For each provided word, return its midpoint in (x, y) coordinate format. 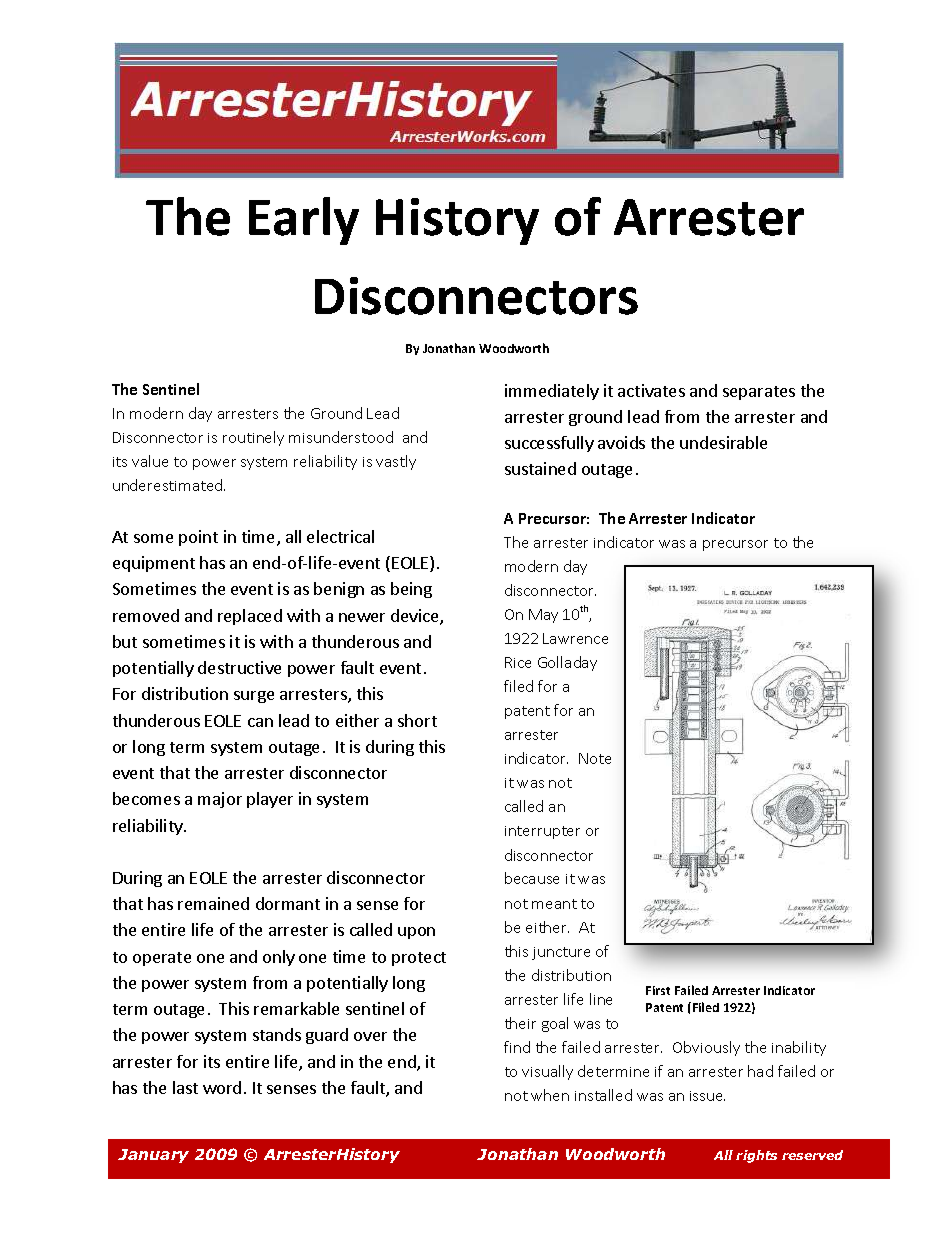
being (411, 590)
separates (759, 393)
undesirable (723, 442)
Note (595, 758)
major (220, 800)
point (198, 538)
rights (756, 1156)
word (222, 1087)
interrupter (542, 832)
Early (304, 221)
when (550, 1095)
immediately (552, 392)
